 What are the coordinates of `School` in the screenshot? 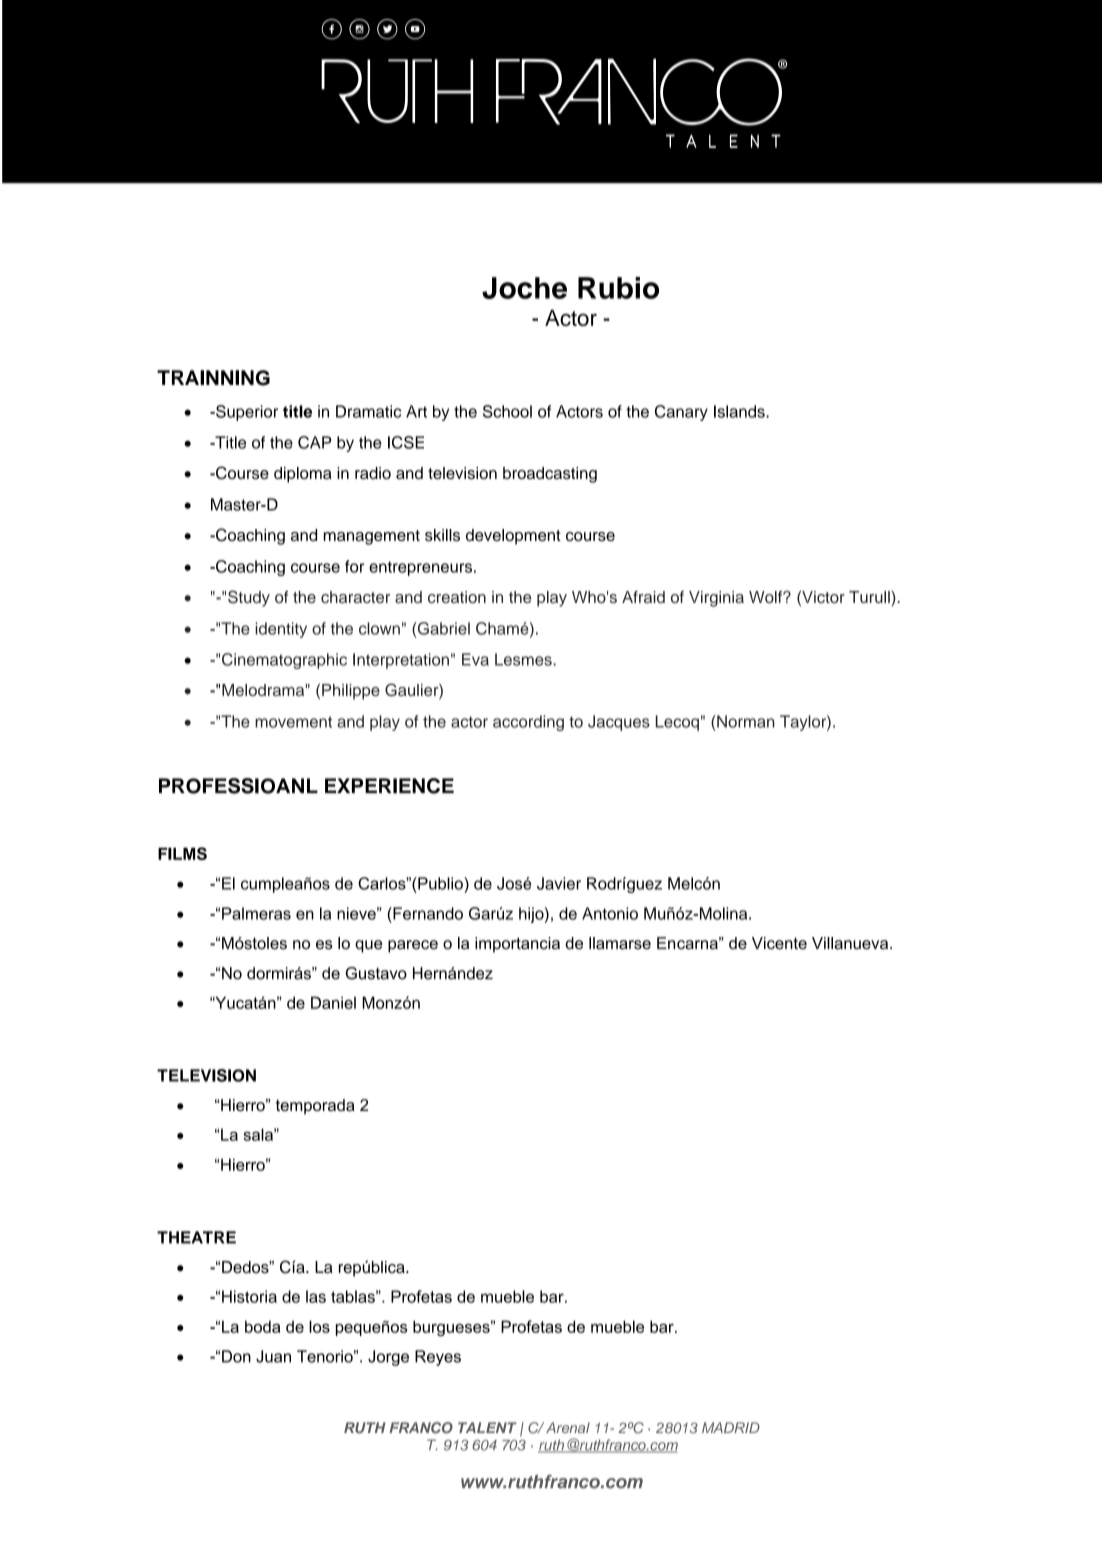 It's located at (507, 411).
